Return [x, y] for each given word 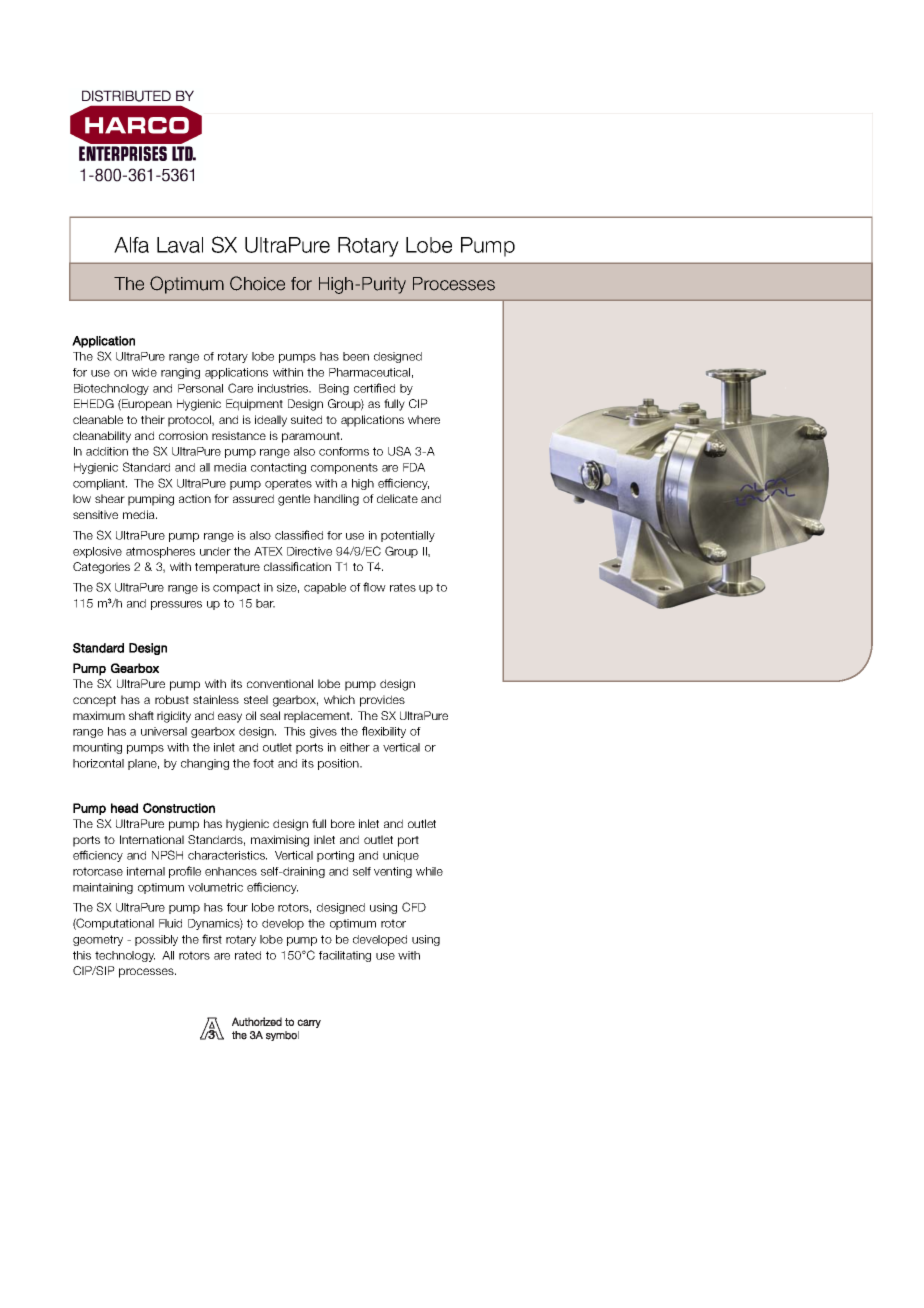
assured [253, 498]
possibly [156, 940]
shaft [141, 715]
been [356, 356]
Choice [257, 283]
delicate [397, 498]
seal [270, 715]
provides [382, 701]
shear [110, 498]
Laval [180, 245]
